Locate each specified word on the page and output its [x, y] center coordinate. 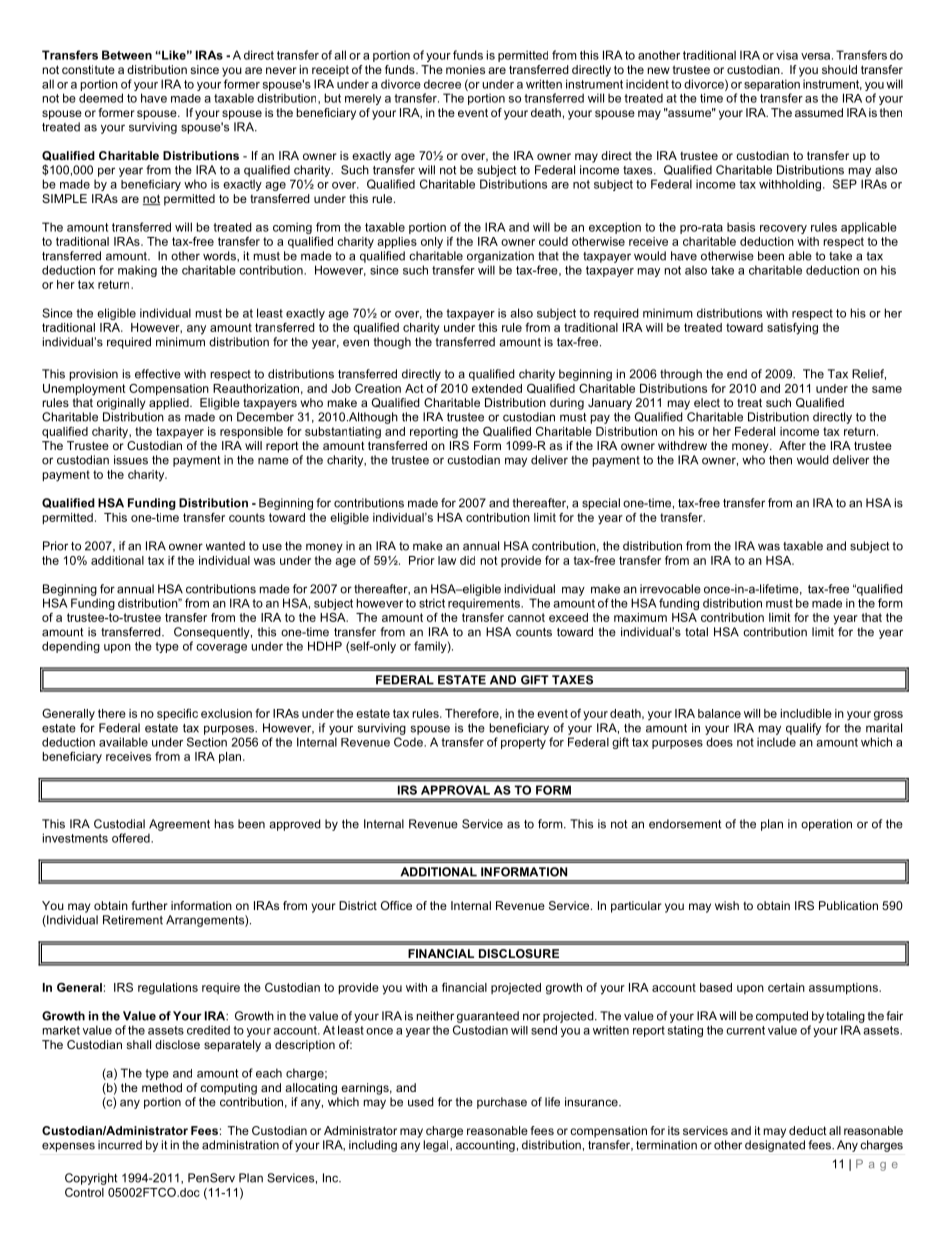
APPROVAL [455, 790]
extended [497, 388]
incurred [120, 1145]
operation [826, 825]
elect [707, 402]
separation [772, 85]
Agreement [179, 825]
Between [127, 55]
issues [131, 460]
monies [465, 69]
